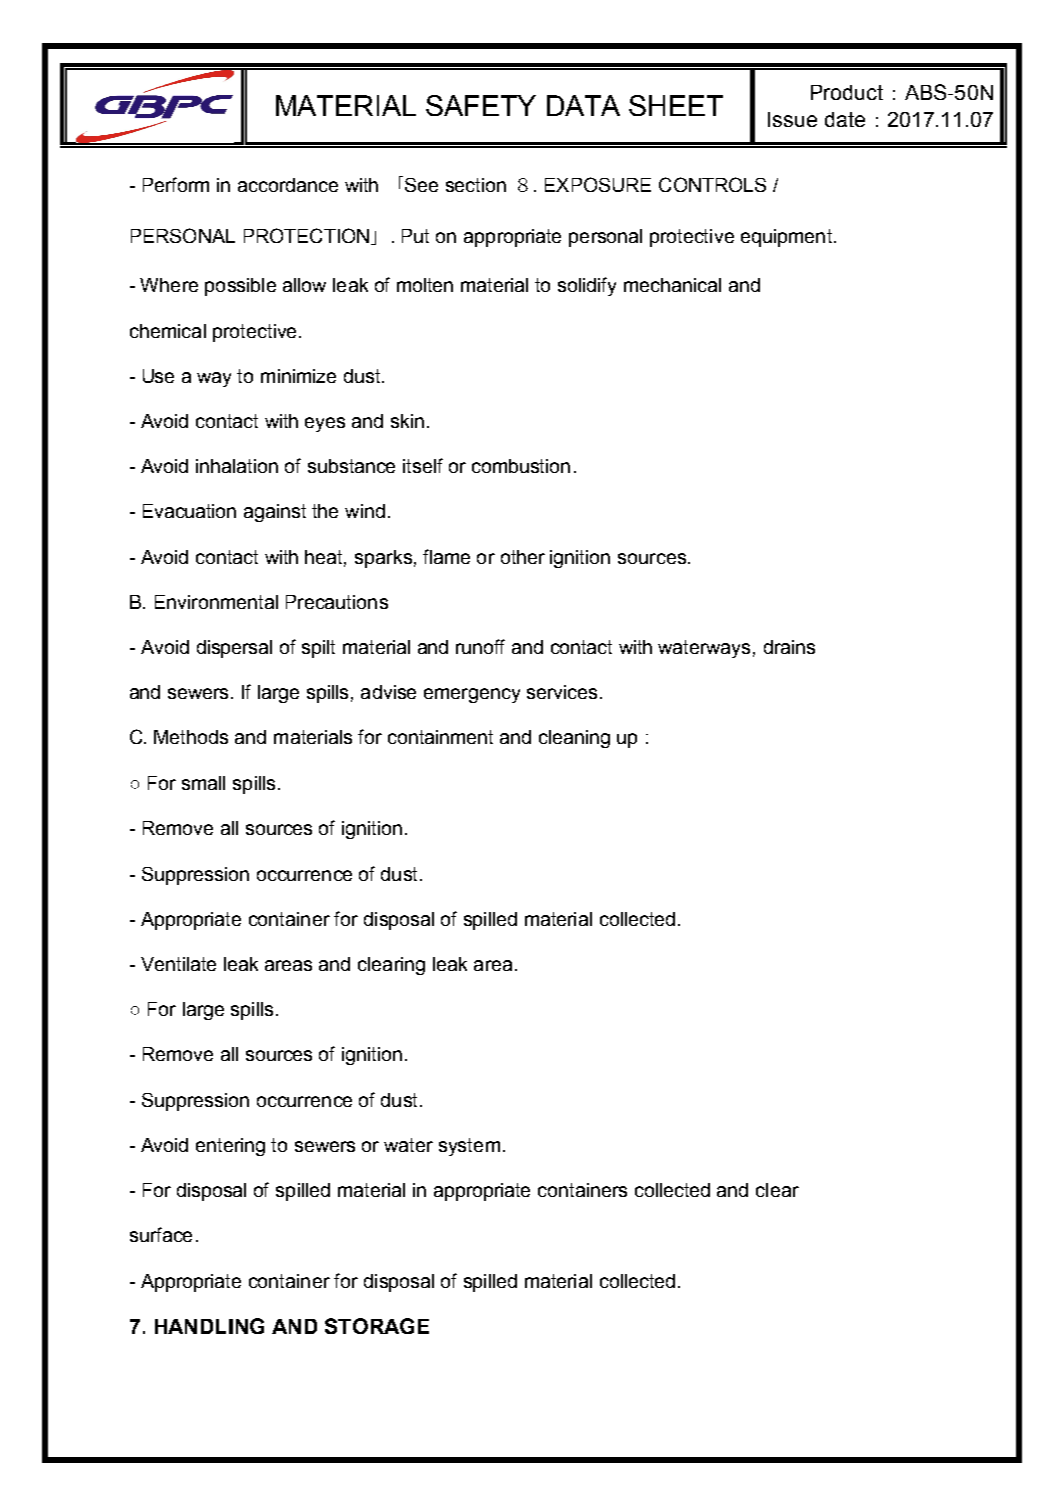 The height and width of the image is (1506, 1064). Describe the element at coordinates (216, 602) in the image. I see `Environmental` at that location.
